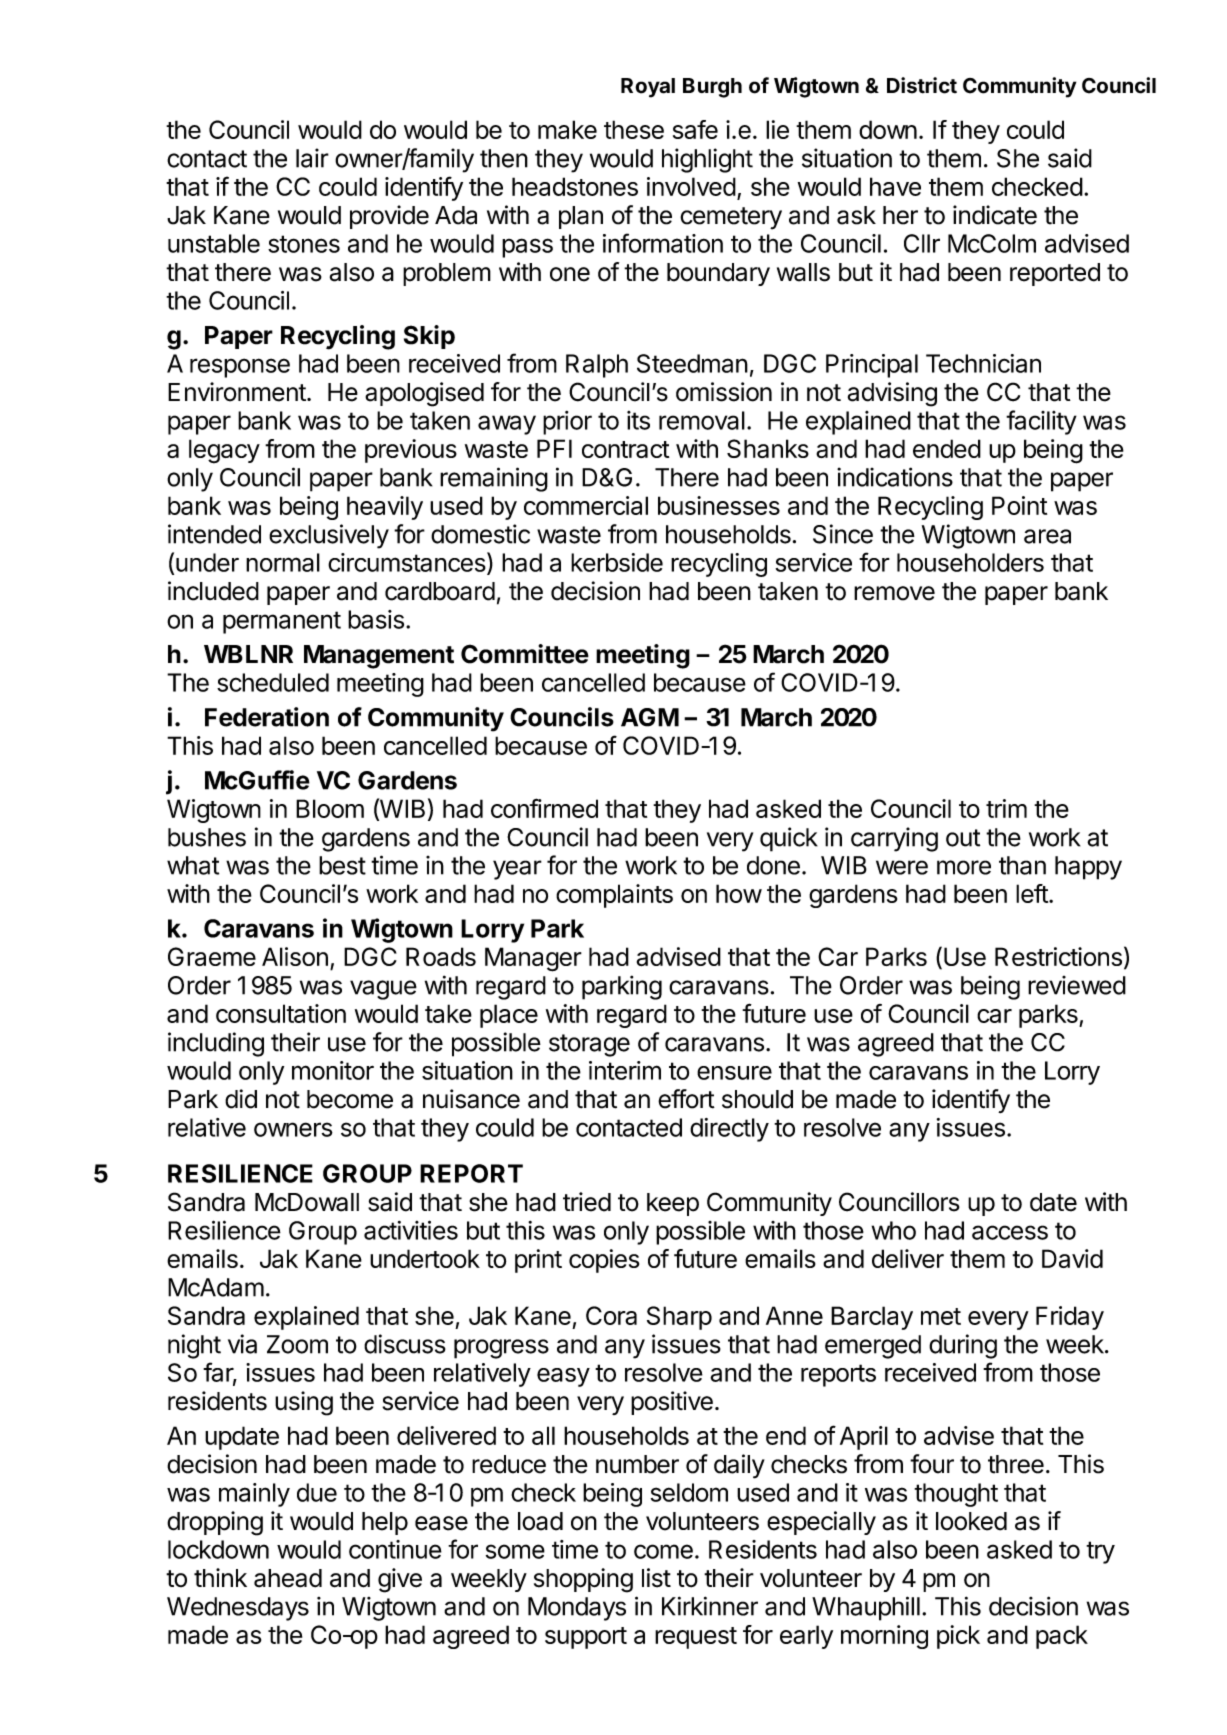 The height and width of the screenshot is (1735, 1227). What do you see at coordinates (342, 865) in the screenshot?
I see `best` at bounding box center [342, 865].
